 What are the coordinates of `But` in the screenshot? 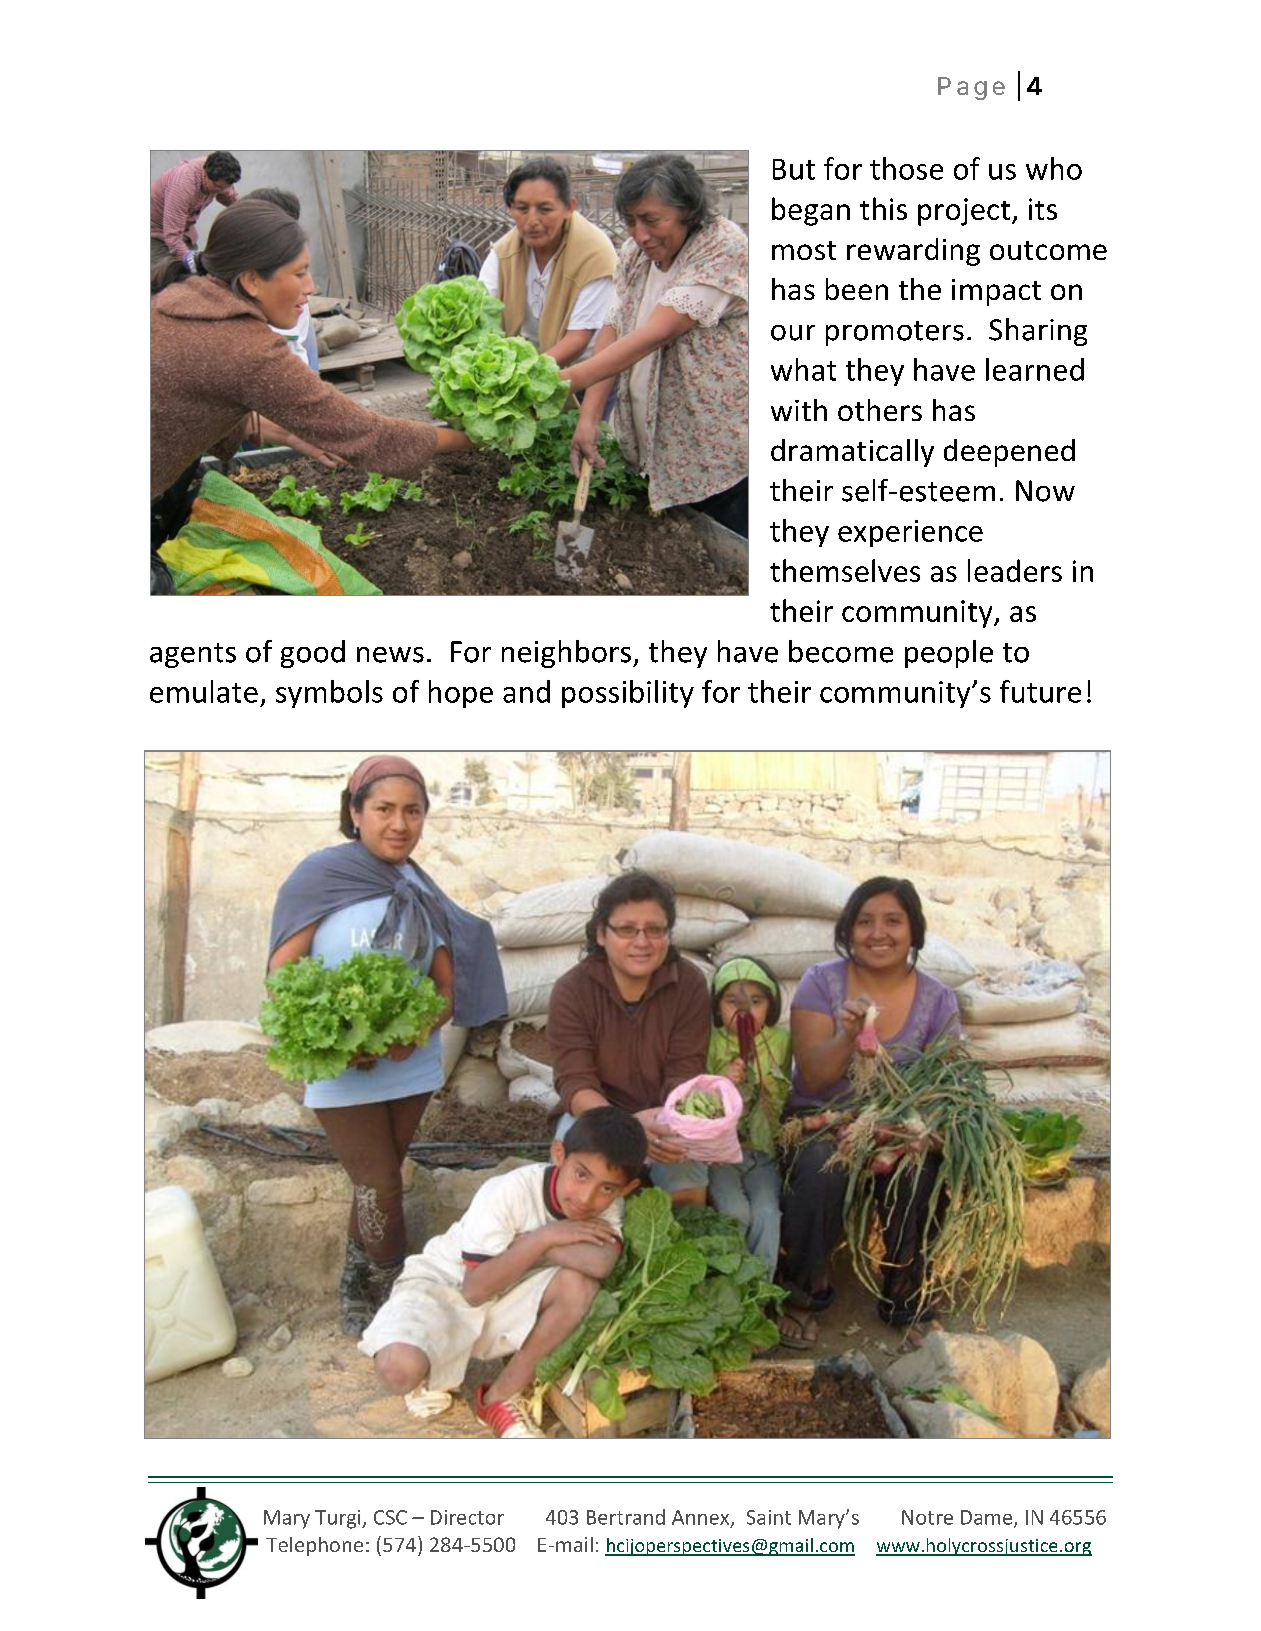 It's located at (794, 169).
